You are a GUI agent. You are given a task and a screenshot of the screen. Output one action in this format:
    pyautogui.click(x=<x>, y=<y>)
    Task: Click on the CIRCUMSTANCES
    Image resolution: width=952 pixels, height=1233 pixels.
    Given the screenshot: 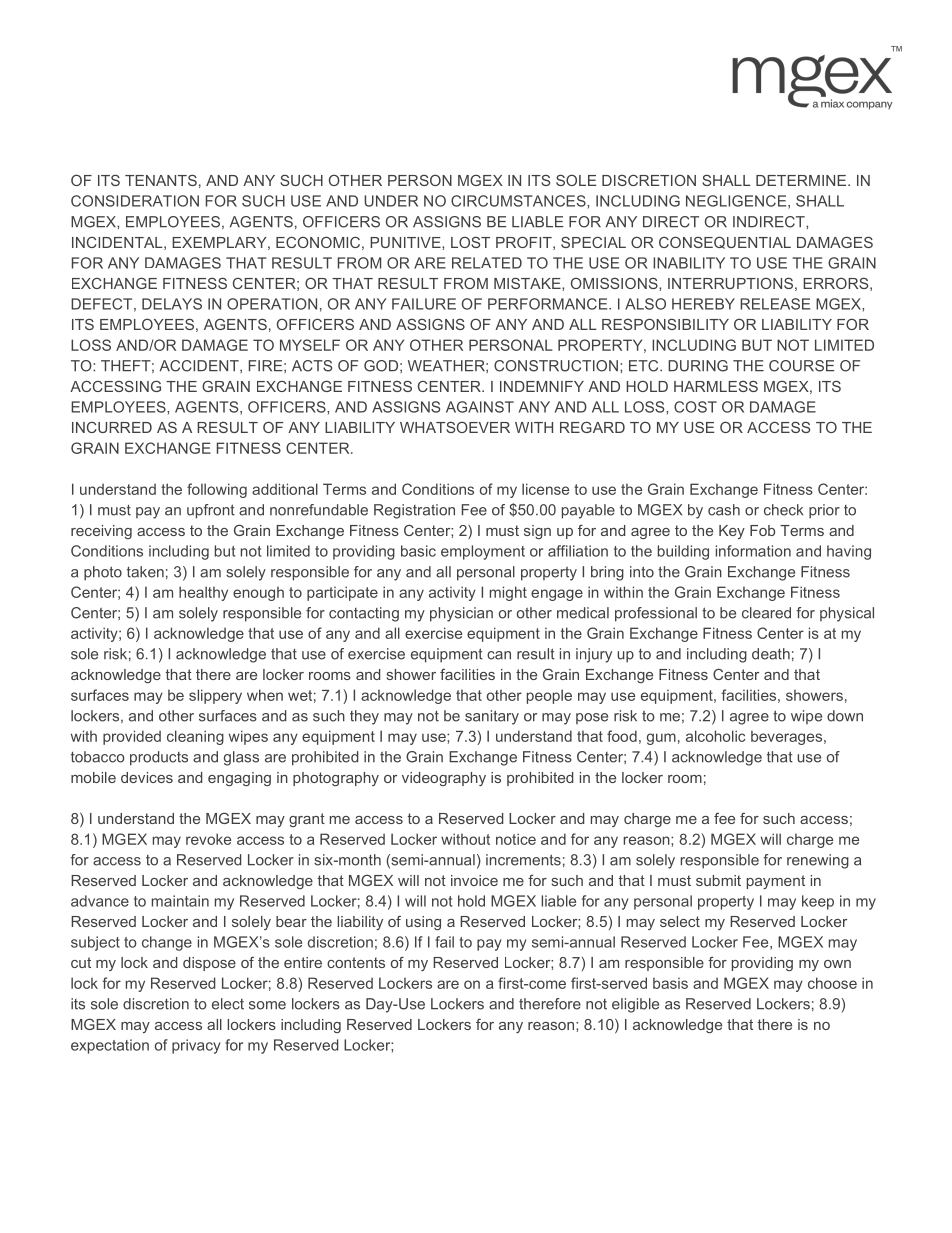 What is the action you would take?
    pyautogui.click(x=519, y=201)
